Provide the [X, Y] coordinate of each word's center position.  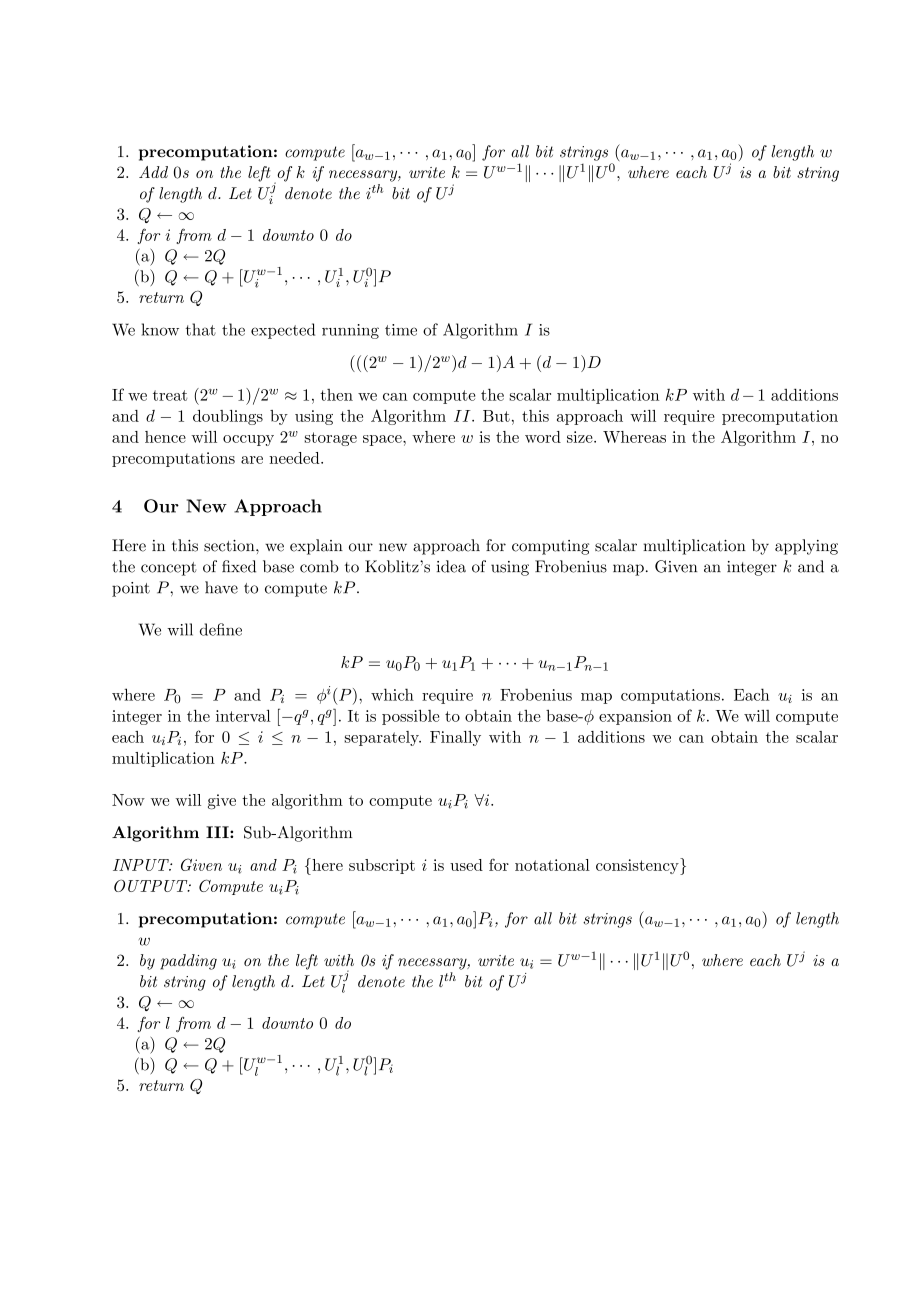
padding [188, 962]
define [221, 629]
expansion [635, 717]
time [401, 330]
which [392, 694]
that [200, 329]
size [581, 437]
